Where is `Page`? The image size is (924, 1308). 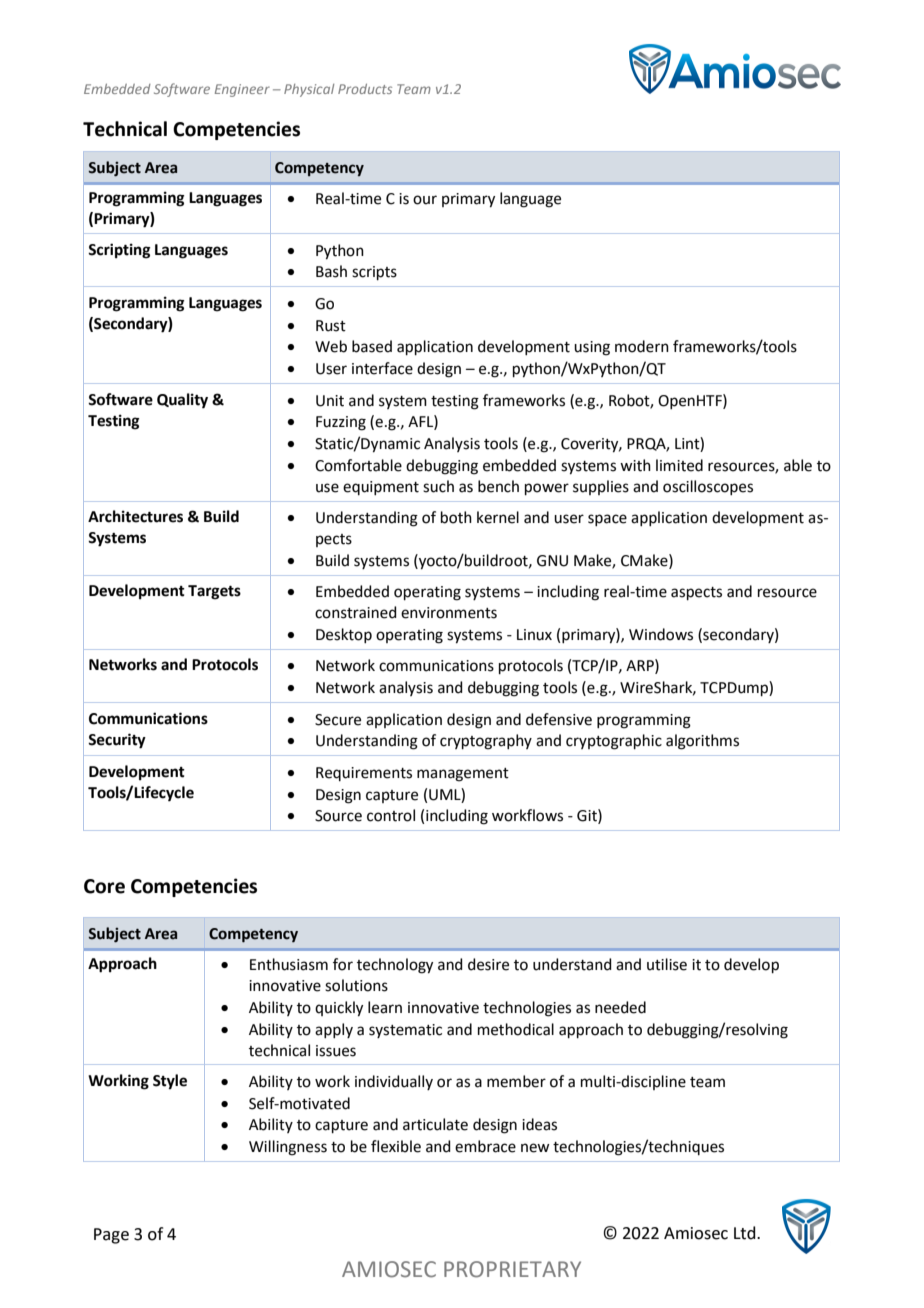
Page is located at coordinates (111, 1236).
